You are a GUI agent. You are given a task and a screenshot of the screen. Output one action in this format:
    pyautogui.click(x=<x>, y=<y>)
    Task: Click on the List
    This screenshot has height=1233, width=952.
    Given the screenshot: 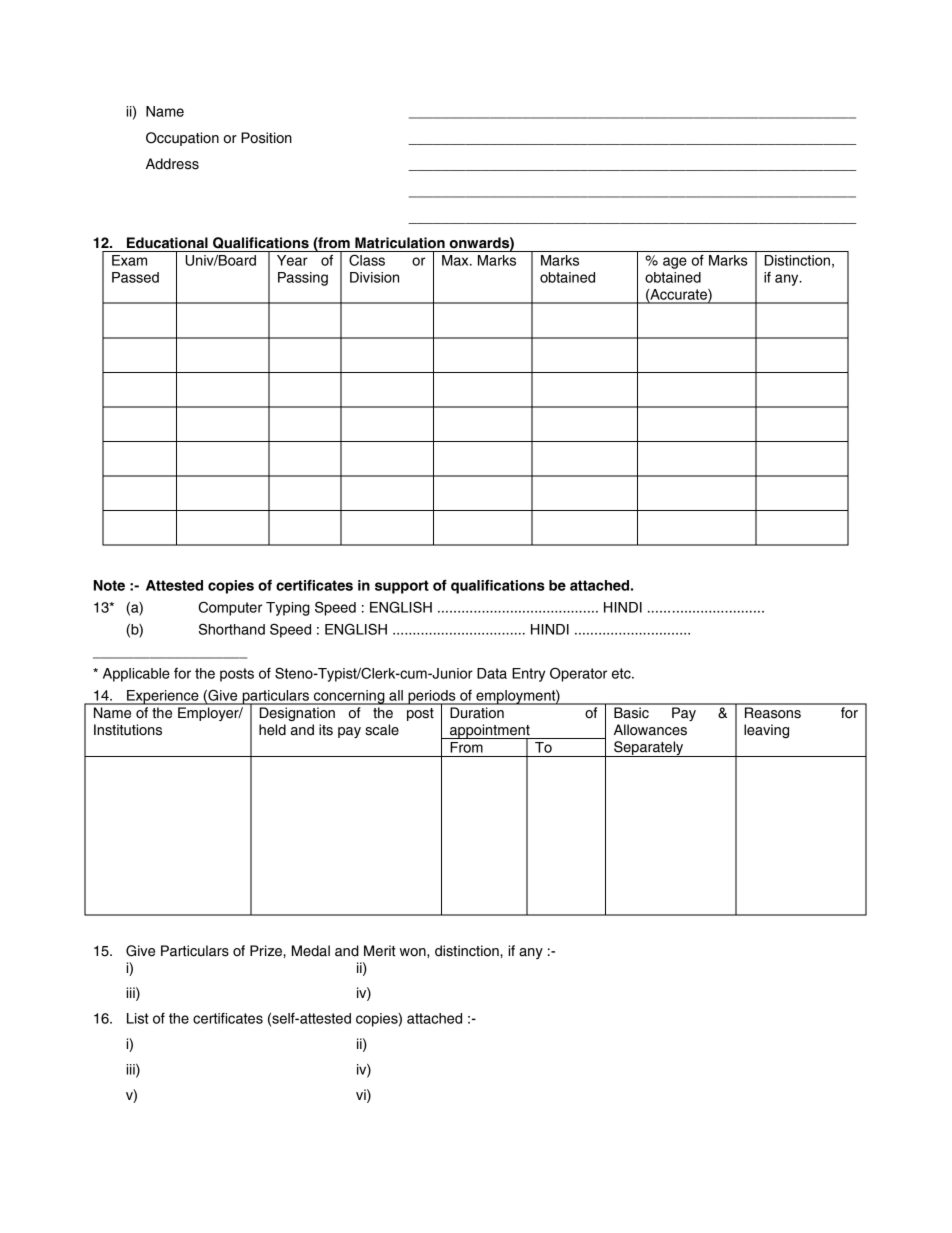 What is the action you would take?
    pyautogui.click(x=138, y=1018)
